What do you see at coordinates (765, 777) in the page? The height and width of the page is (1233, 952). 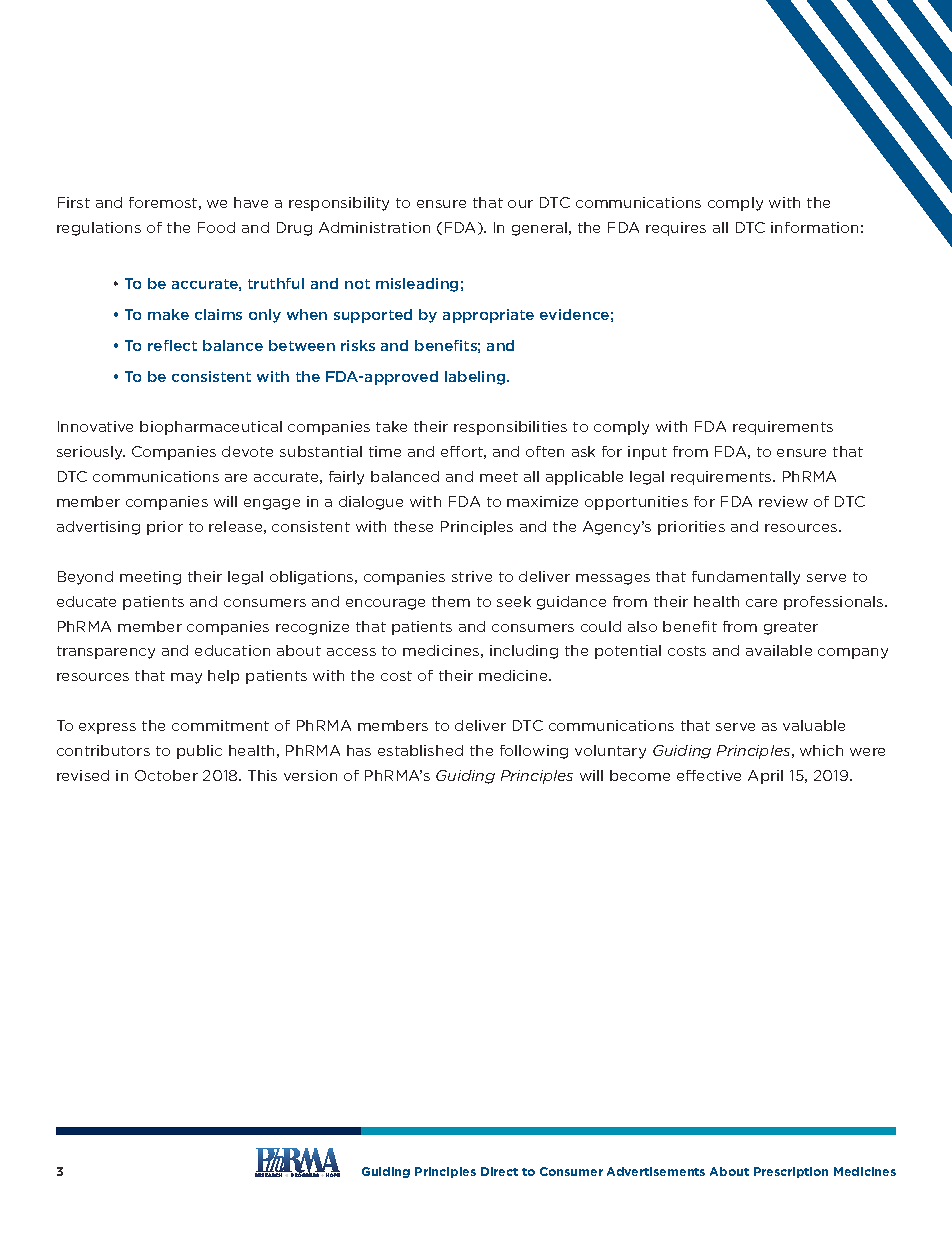 I see `April` at bounding box center [765, 777].
